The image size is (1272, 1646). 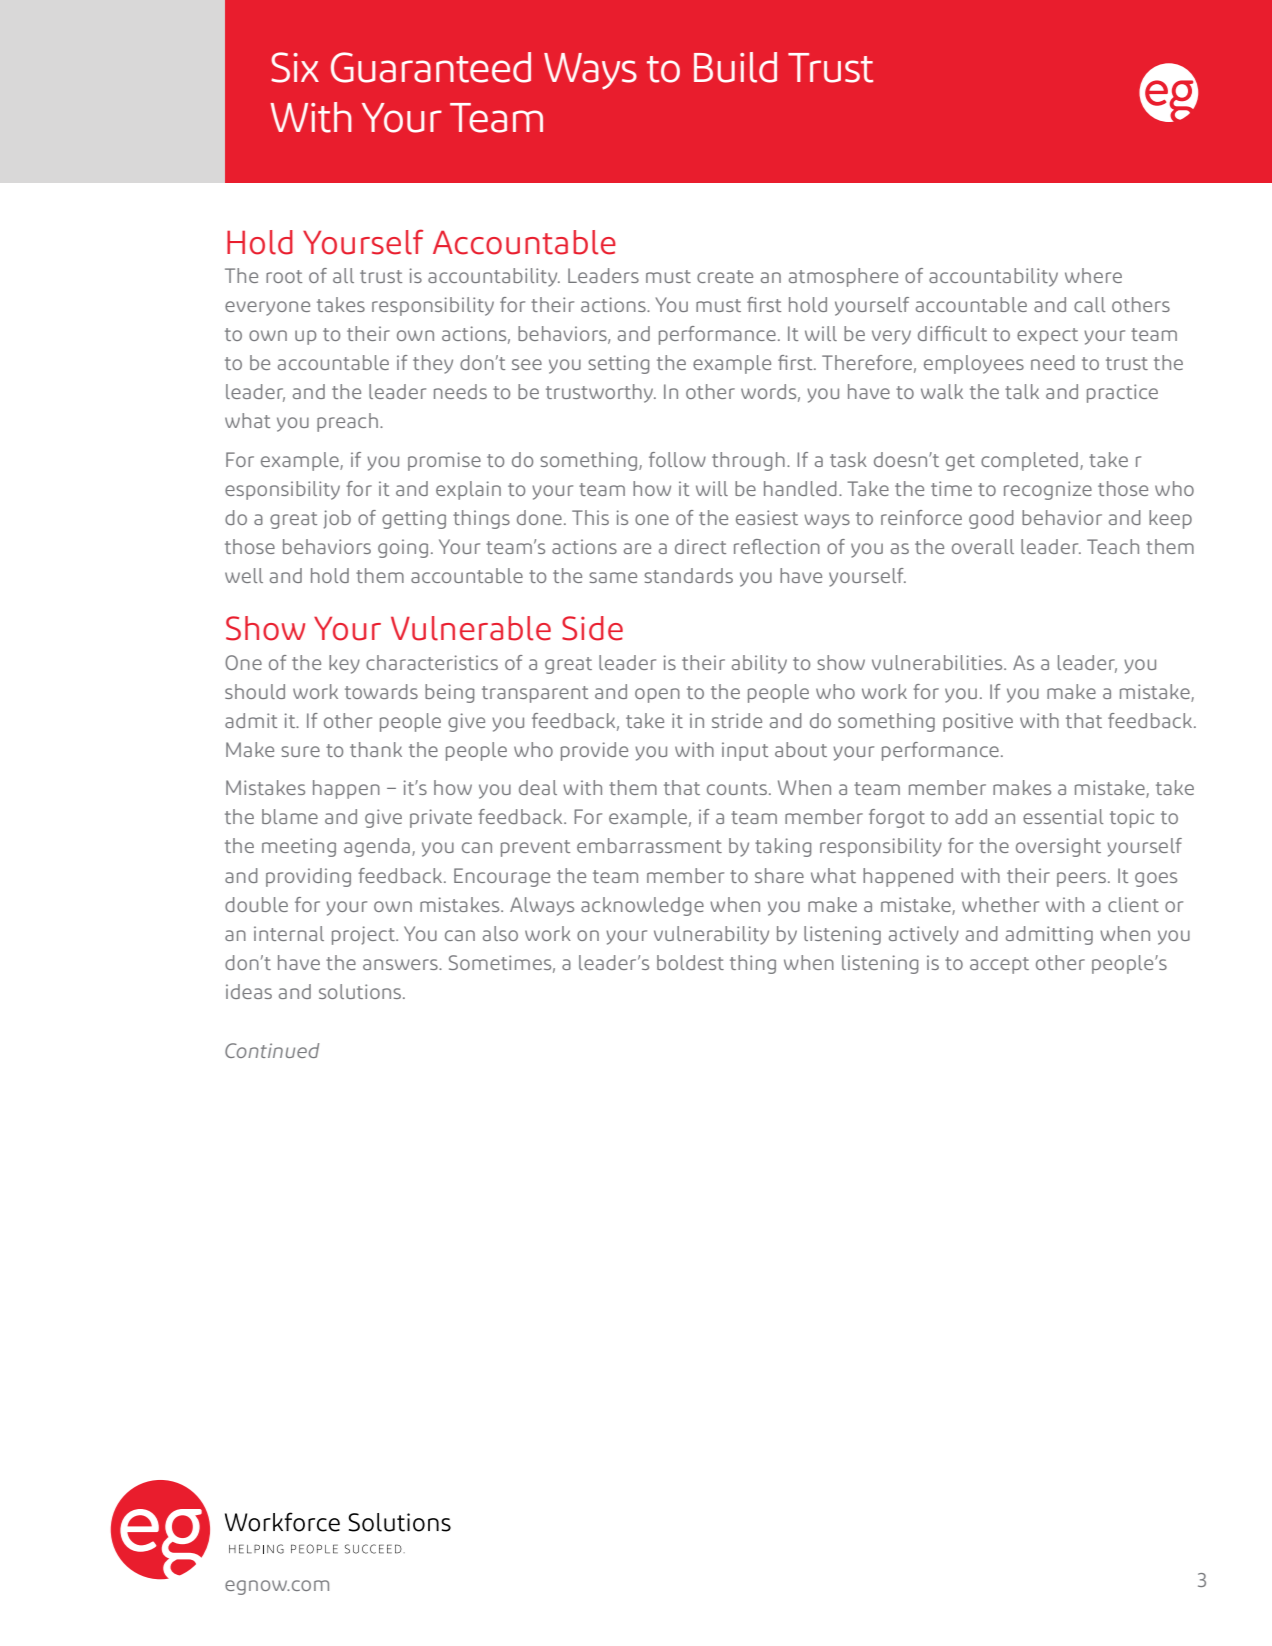 I want to click on where, so click(x=1093, y=275).
